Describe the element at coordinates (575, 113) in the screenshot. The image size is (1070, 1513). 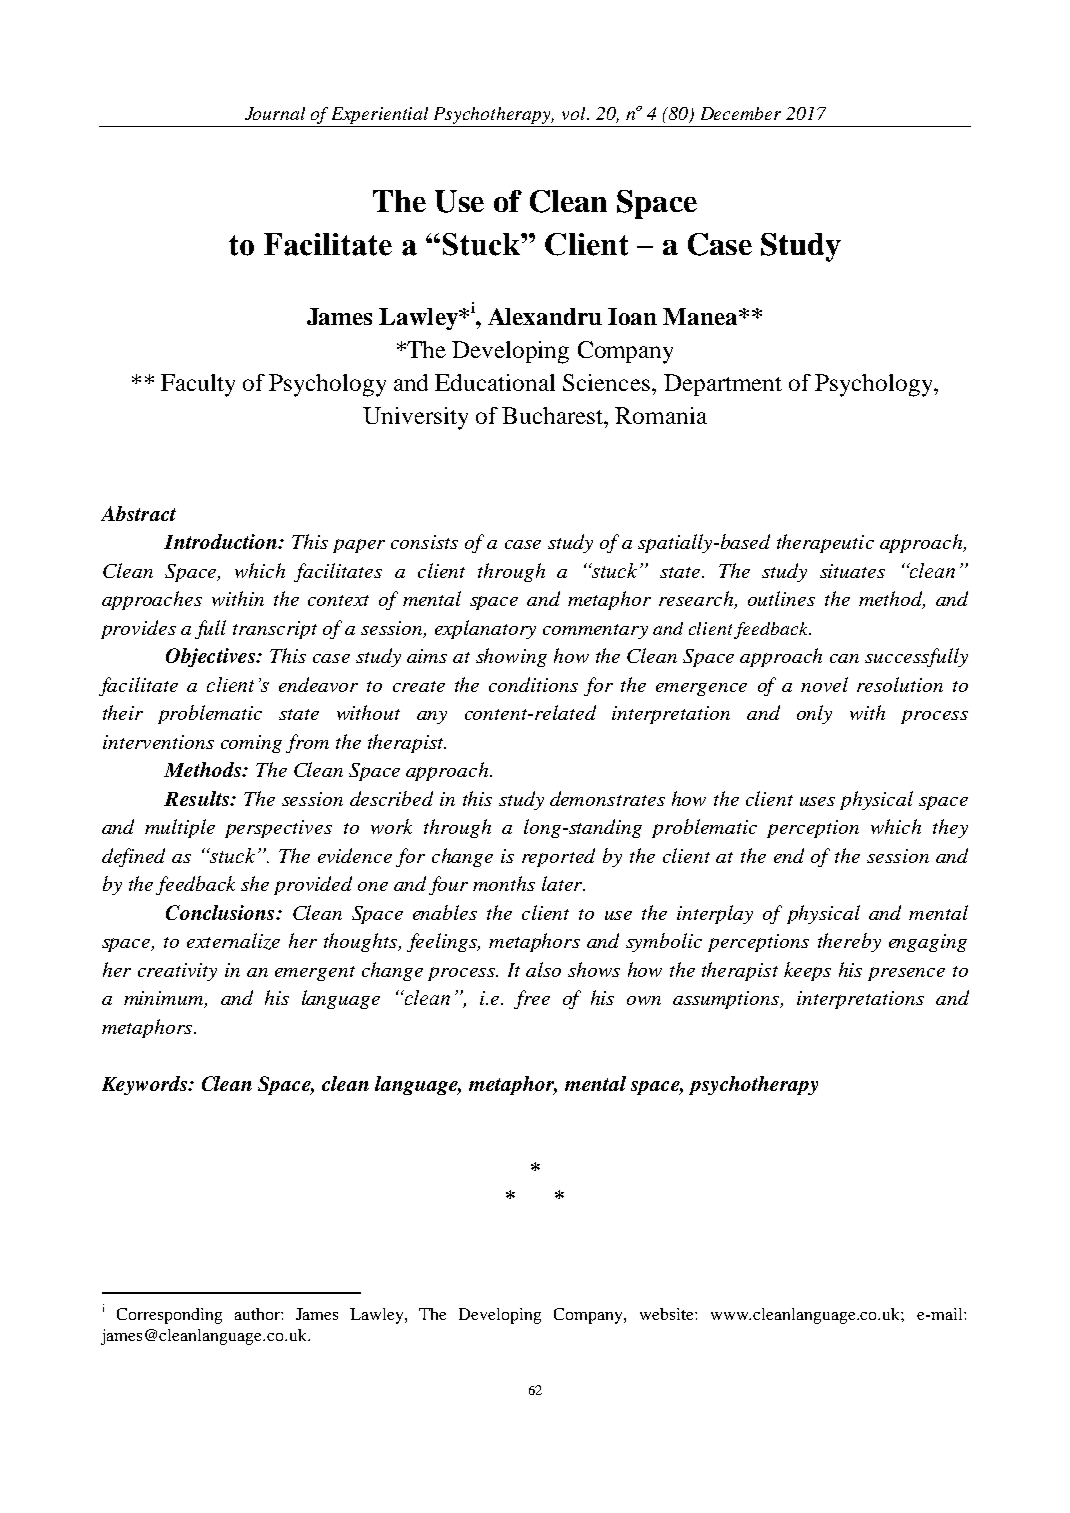
I see `vol` at that location.
